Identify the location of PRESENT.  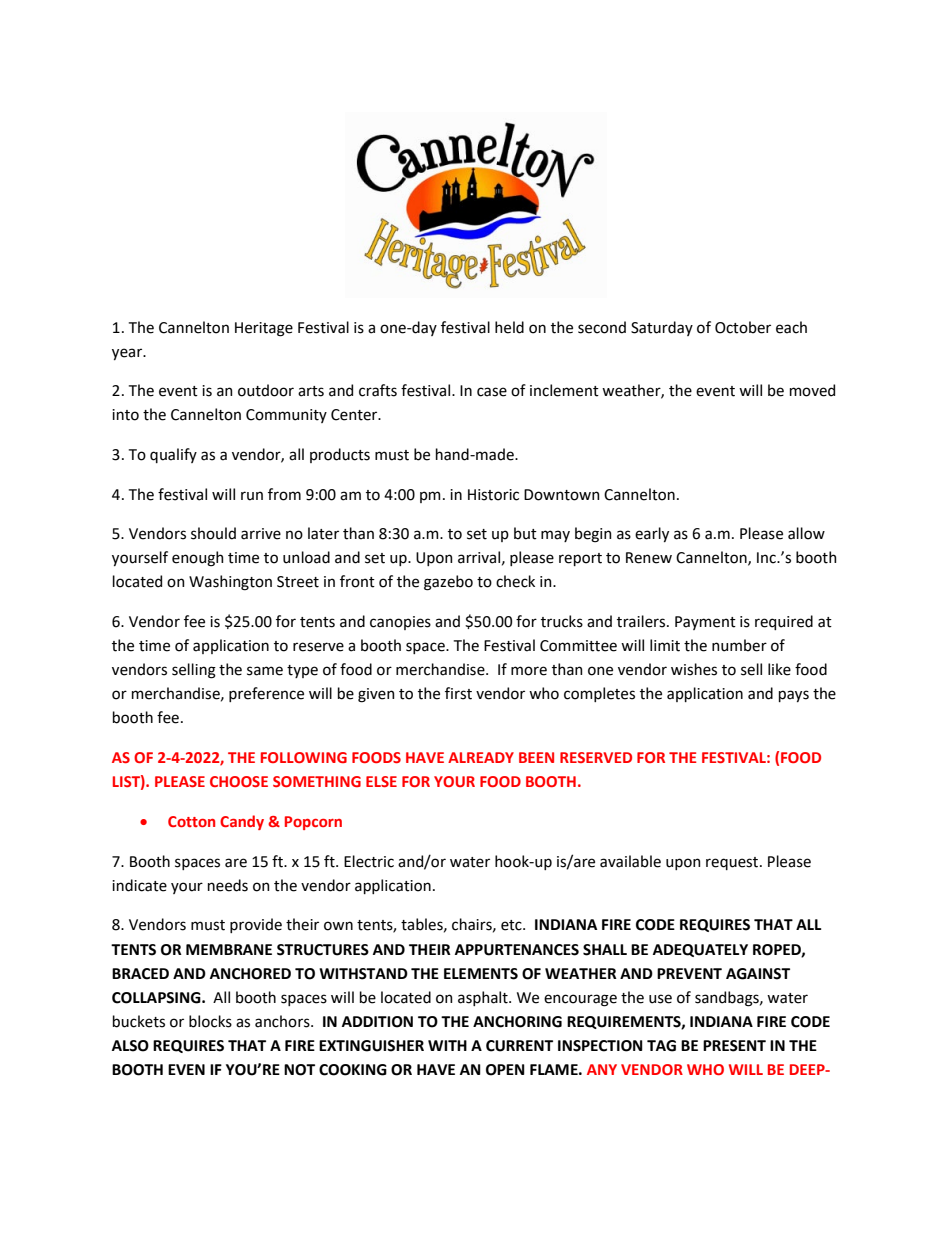
(734, 1046).
